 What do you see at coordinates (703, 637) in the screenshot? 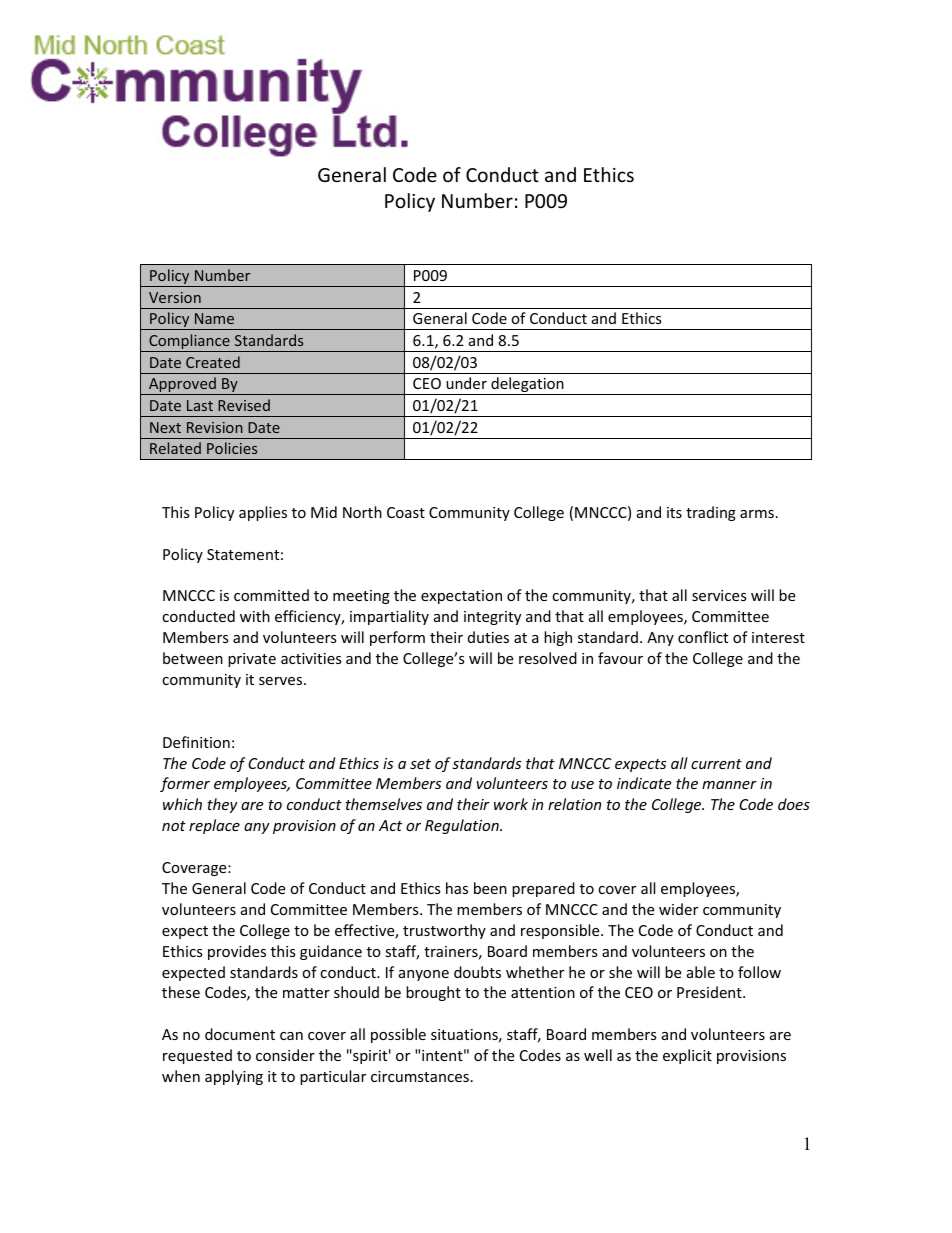
I see `conflict` at bounding box center [703, 637].
